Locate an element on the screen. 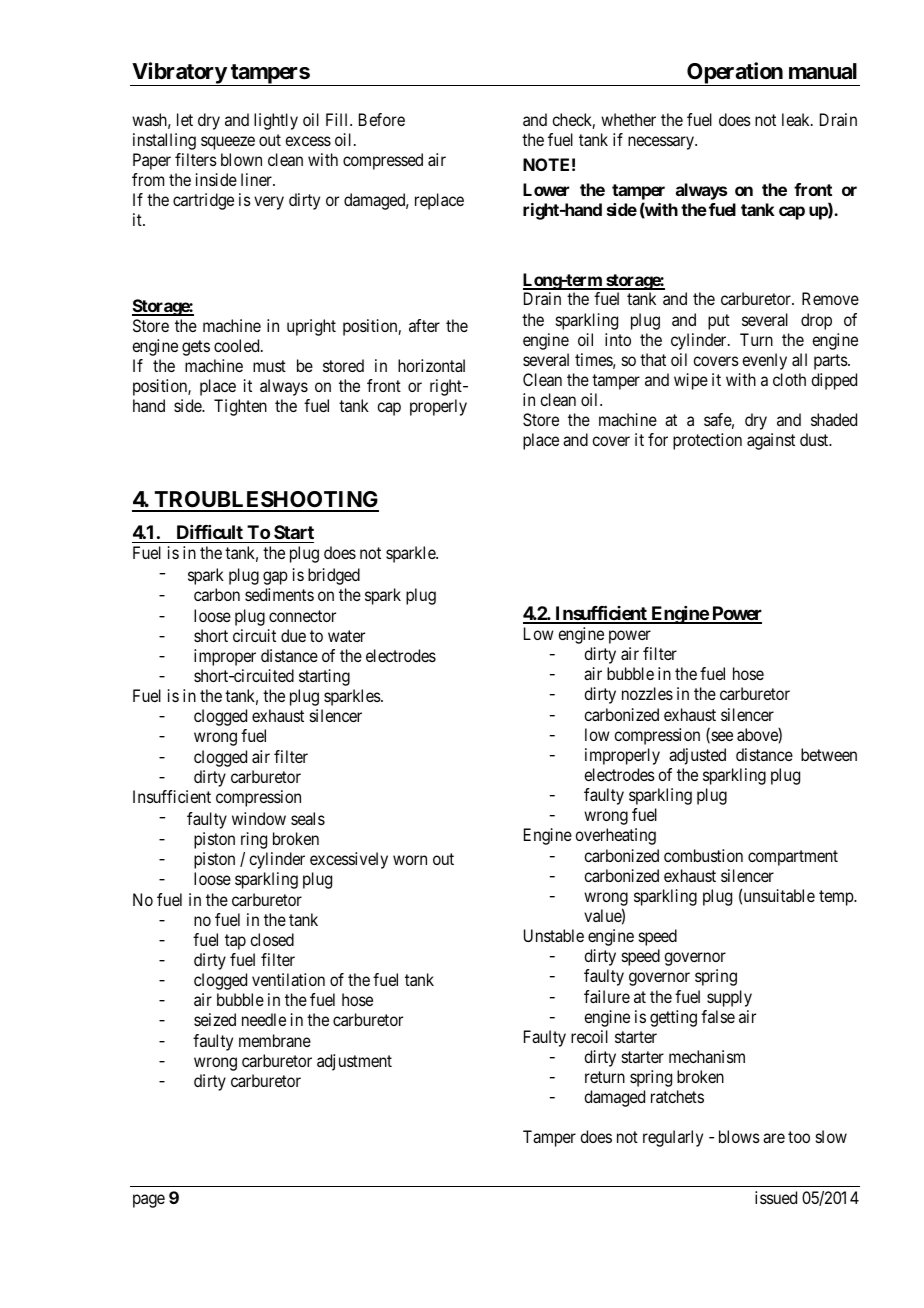  page is located at coordinates (149, 1201).
